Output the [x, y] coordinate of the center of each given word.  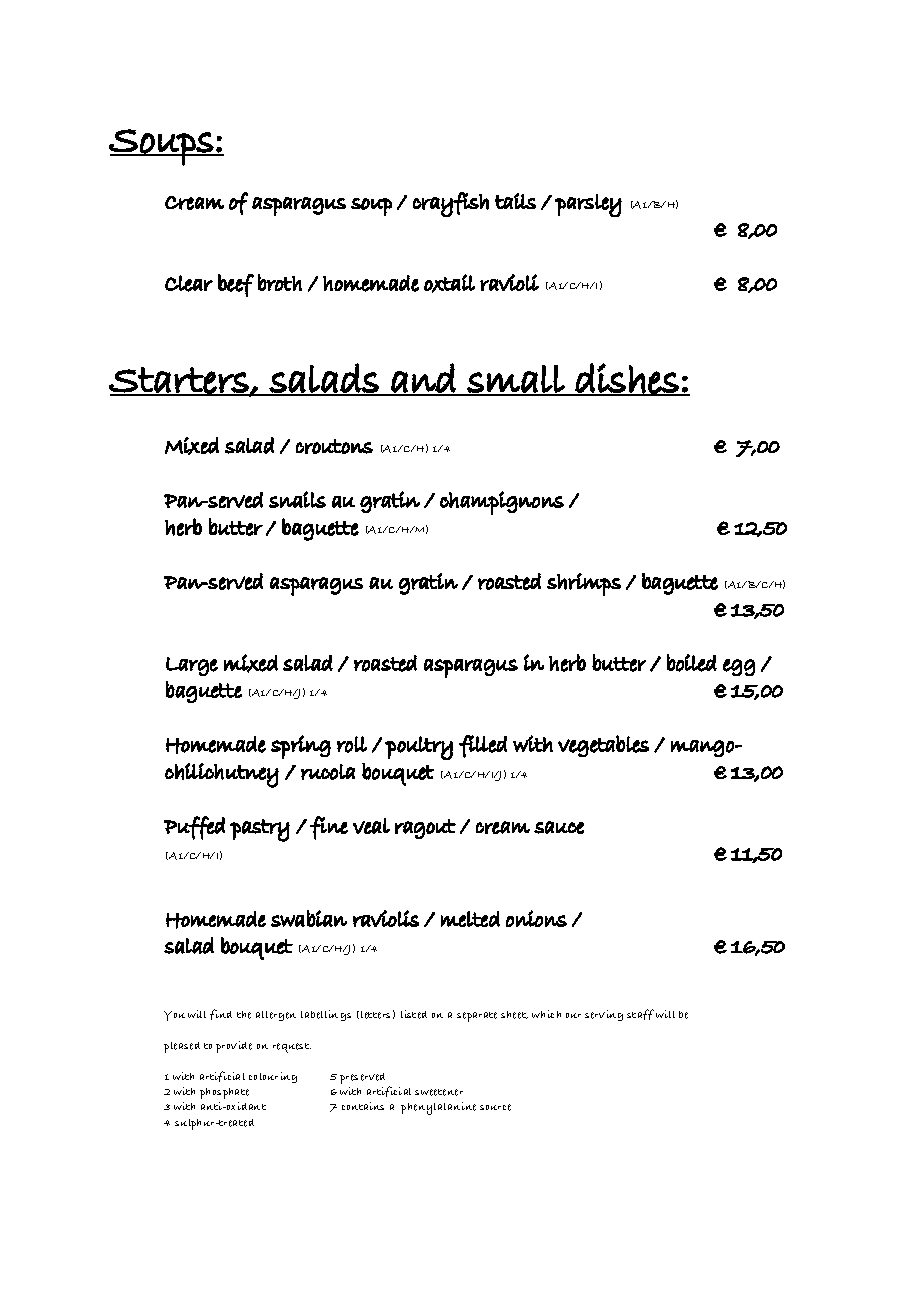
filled [483, 746]
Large [192, 666]
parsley [588, 205]
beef [236, 285]
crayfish [451, 204]
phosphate [224, 1093]
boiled [692, 663]
